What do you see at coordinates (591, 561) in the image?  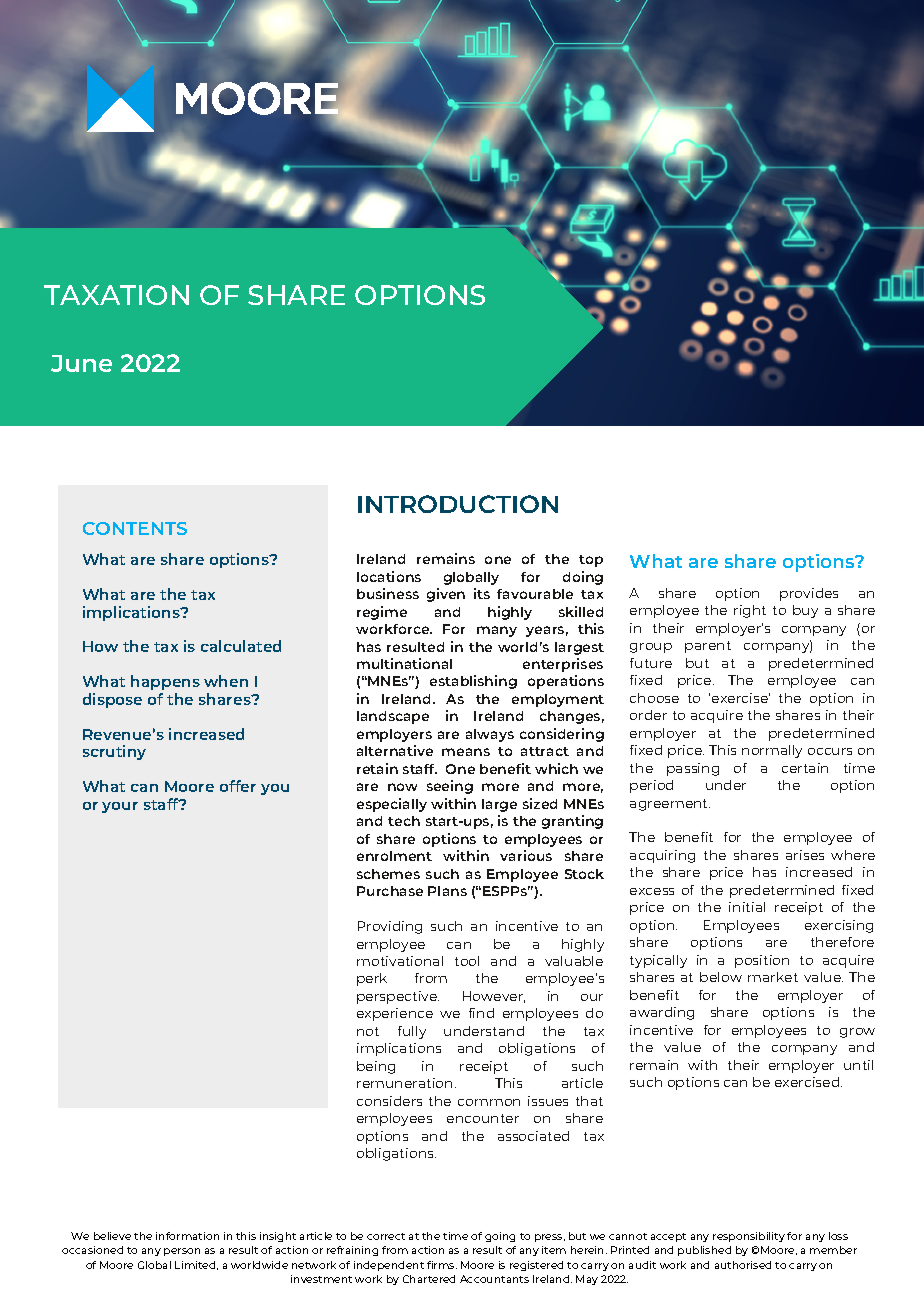 I see `top` at bounding box center [591, 561].
